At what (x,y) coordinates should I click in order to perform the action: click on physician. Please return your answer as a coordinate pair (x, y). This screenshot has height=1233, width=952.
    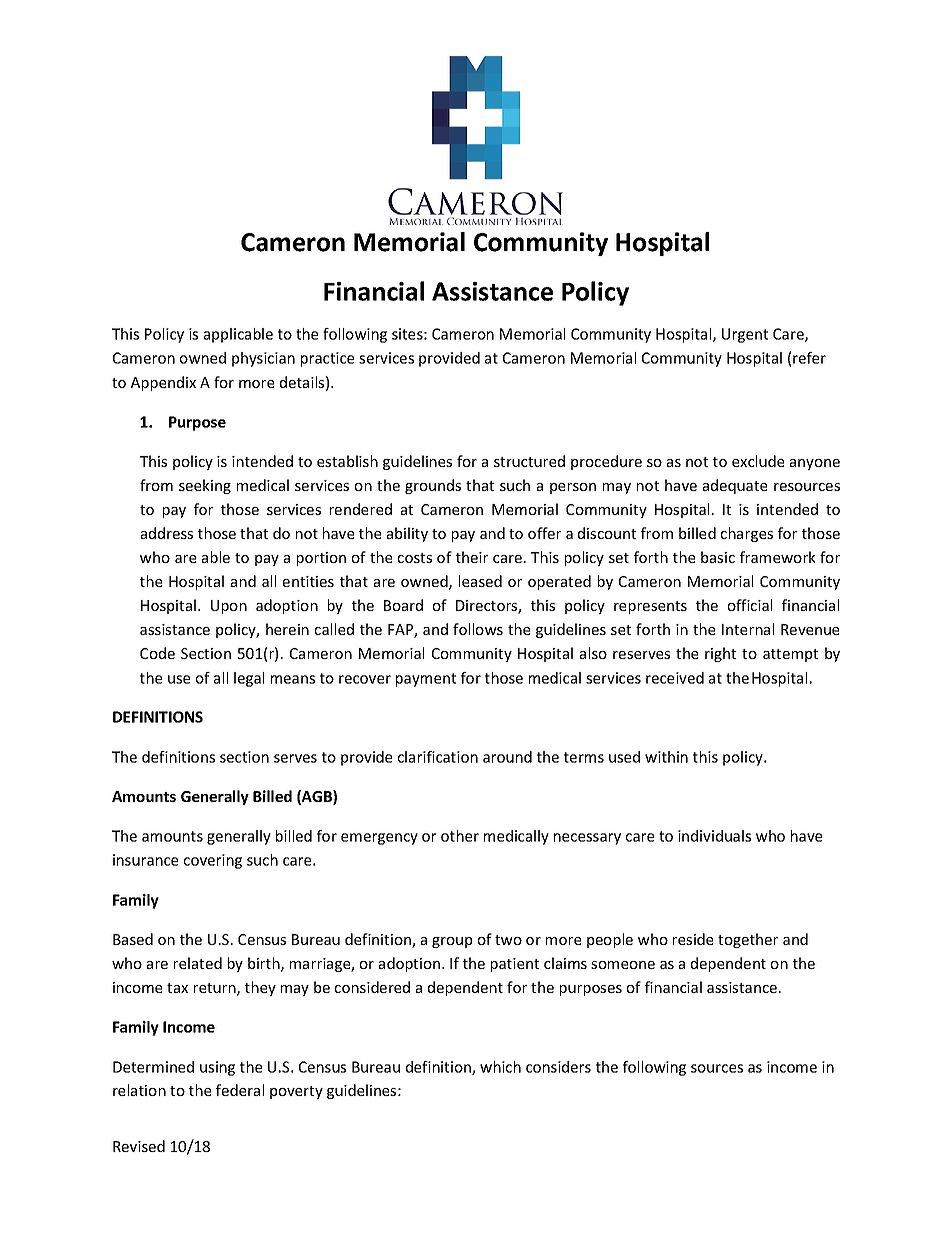
    Looking at the image, I should click on (263, 359).
